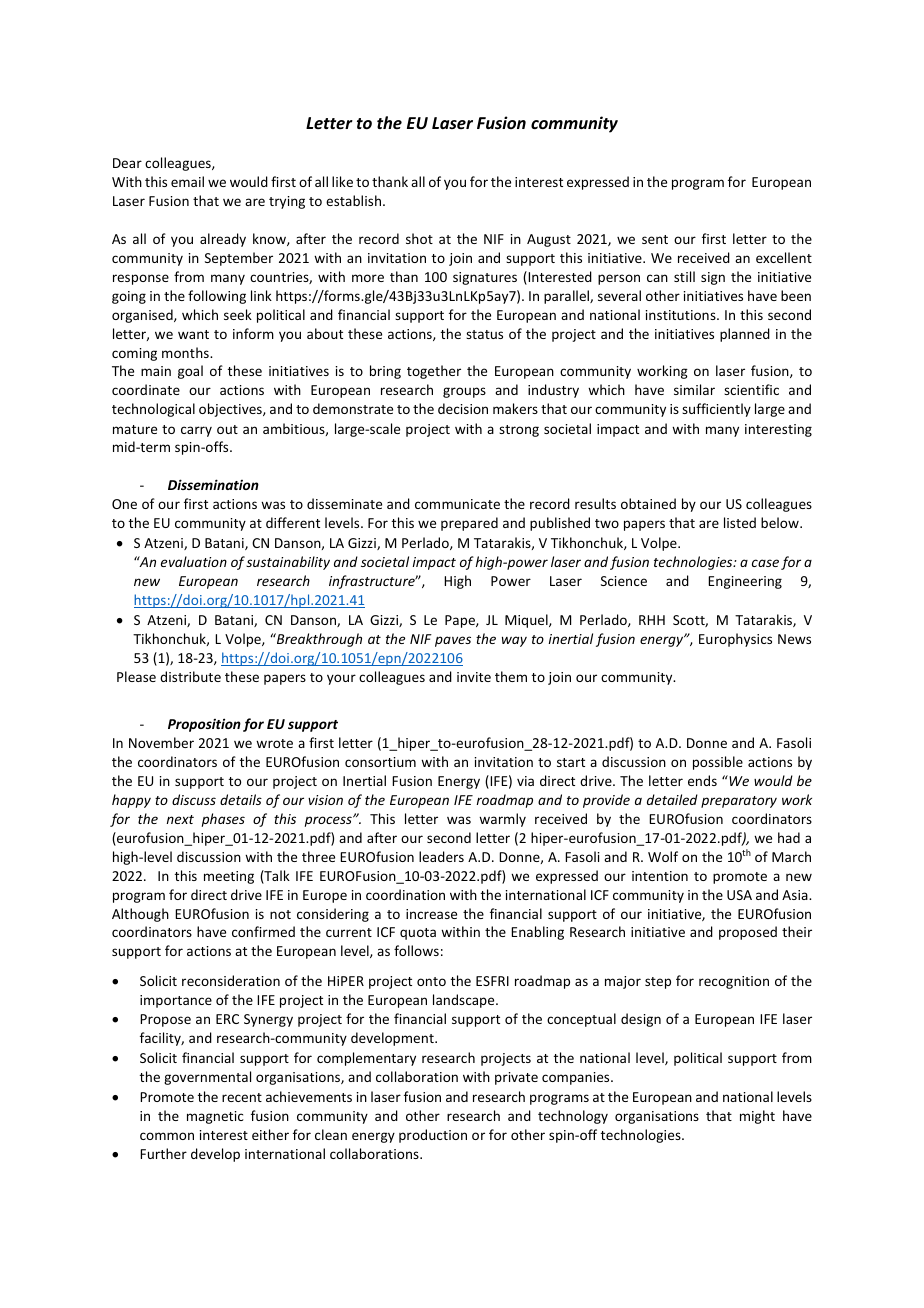  Describe the element at coordinates (655, 239) in the screenshot. I see `sent` at that location.
